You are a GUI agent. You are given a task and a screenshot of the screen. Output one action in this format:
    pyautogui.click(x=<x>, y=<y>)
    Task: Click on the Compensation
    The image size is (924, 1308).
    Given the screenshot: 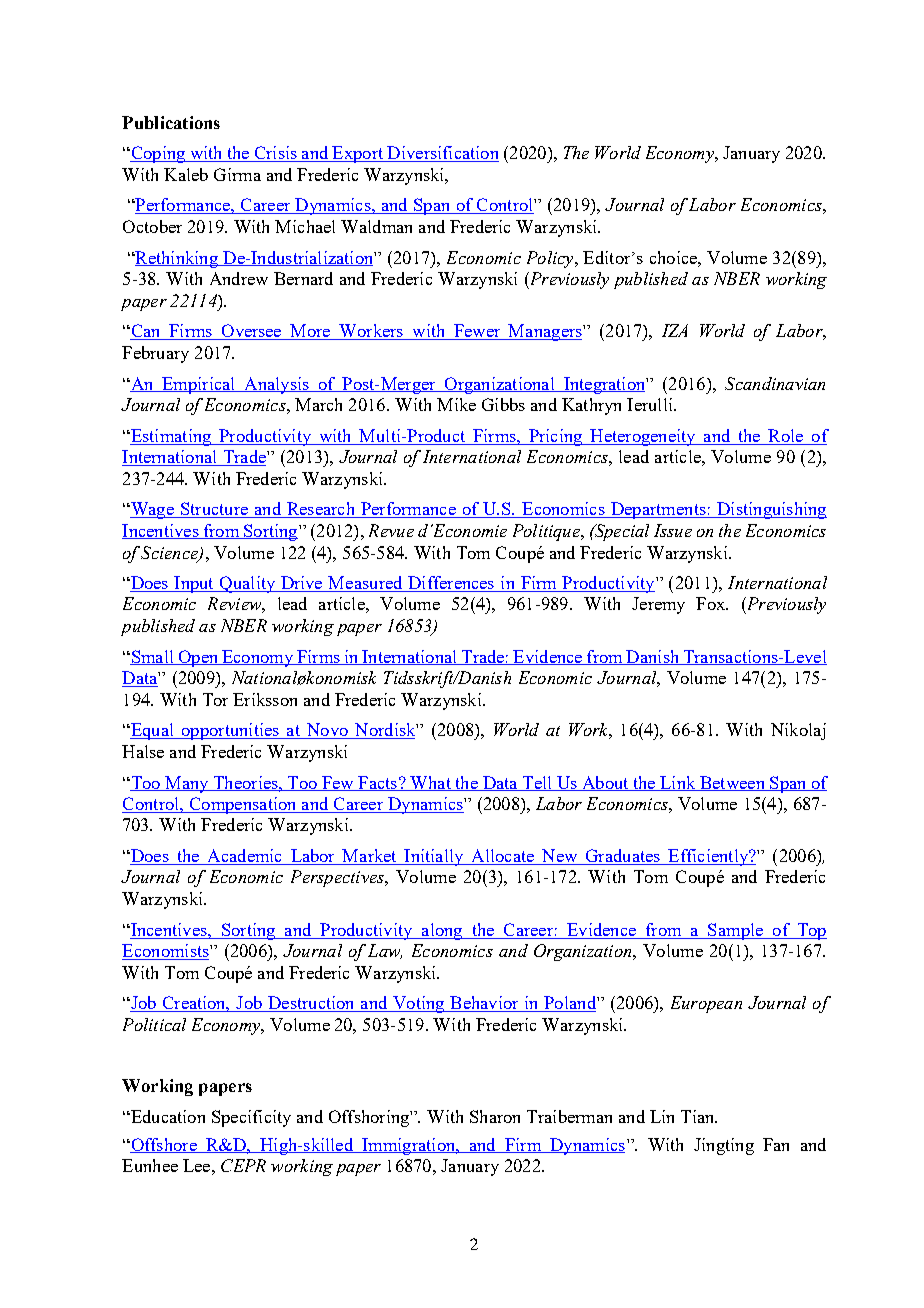 What is the action you would take?
    pyautogui.click(x=243, y=805)
